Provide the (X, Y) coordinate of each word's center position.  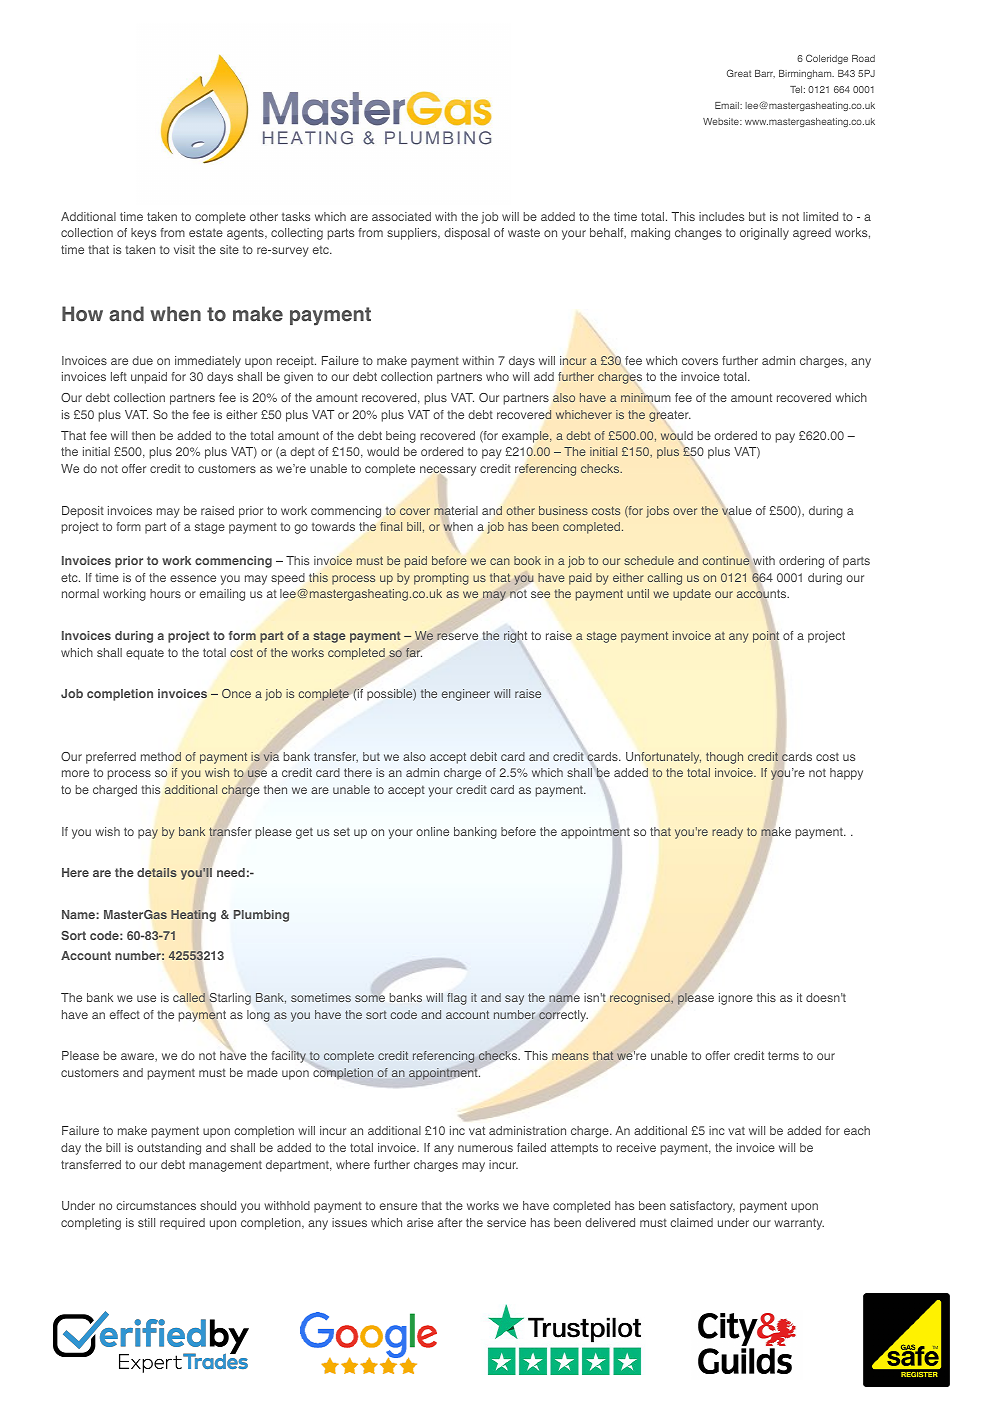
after (450, 1222)
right (515, 637)
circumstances (156, 1205)
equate (145, 654)
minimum (645, 397)
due (142, 360)
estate (206, 232)
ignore (736, 999)
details (157, 872)
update (692, 595)
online (432, 831)
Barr (765, 74)
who (497, 376)
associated (401, 216)
